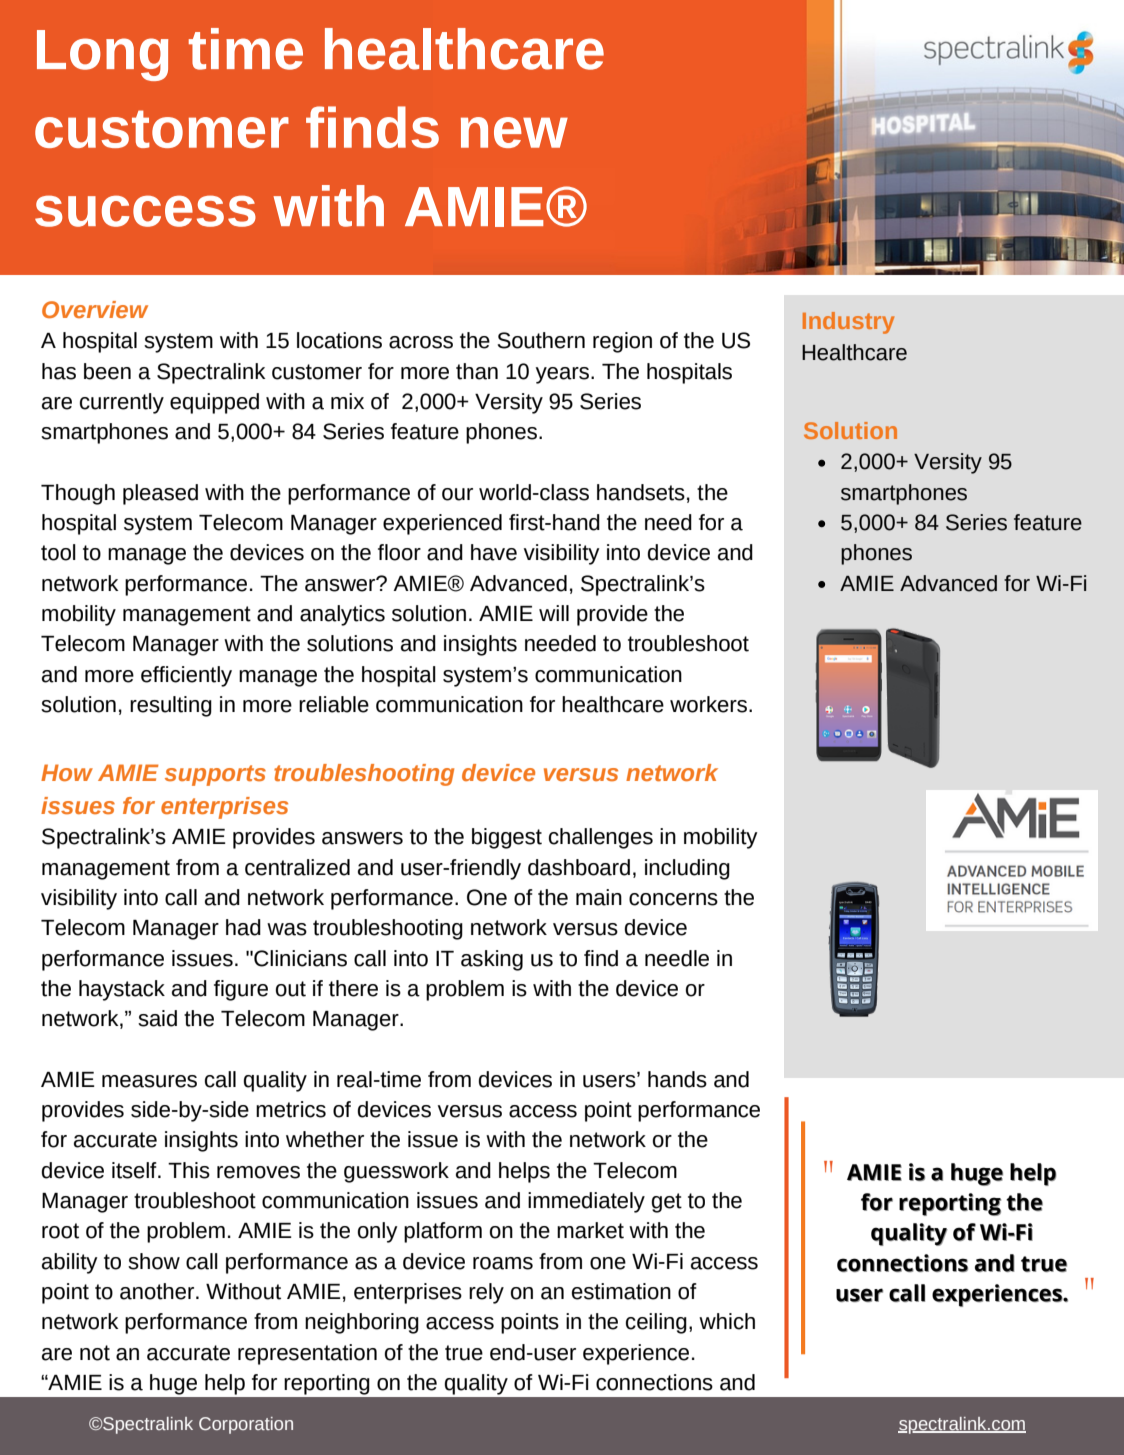  What do you see at coordinates (246, 1425) in the screenshot?
I see `Corporation` at bounding box center [246, 1425].
